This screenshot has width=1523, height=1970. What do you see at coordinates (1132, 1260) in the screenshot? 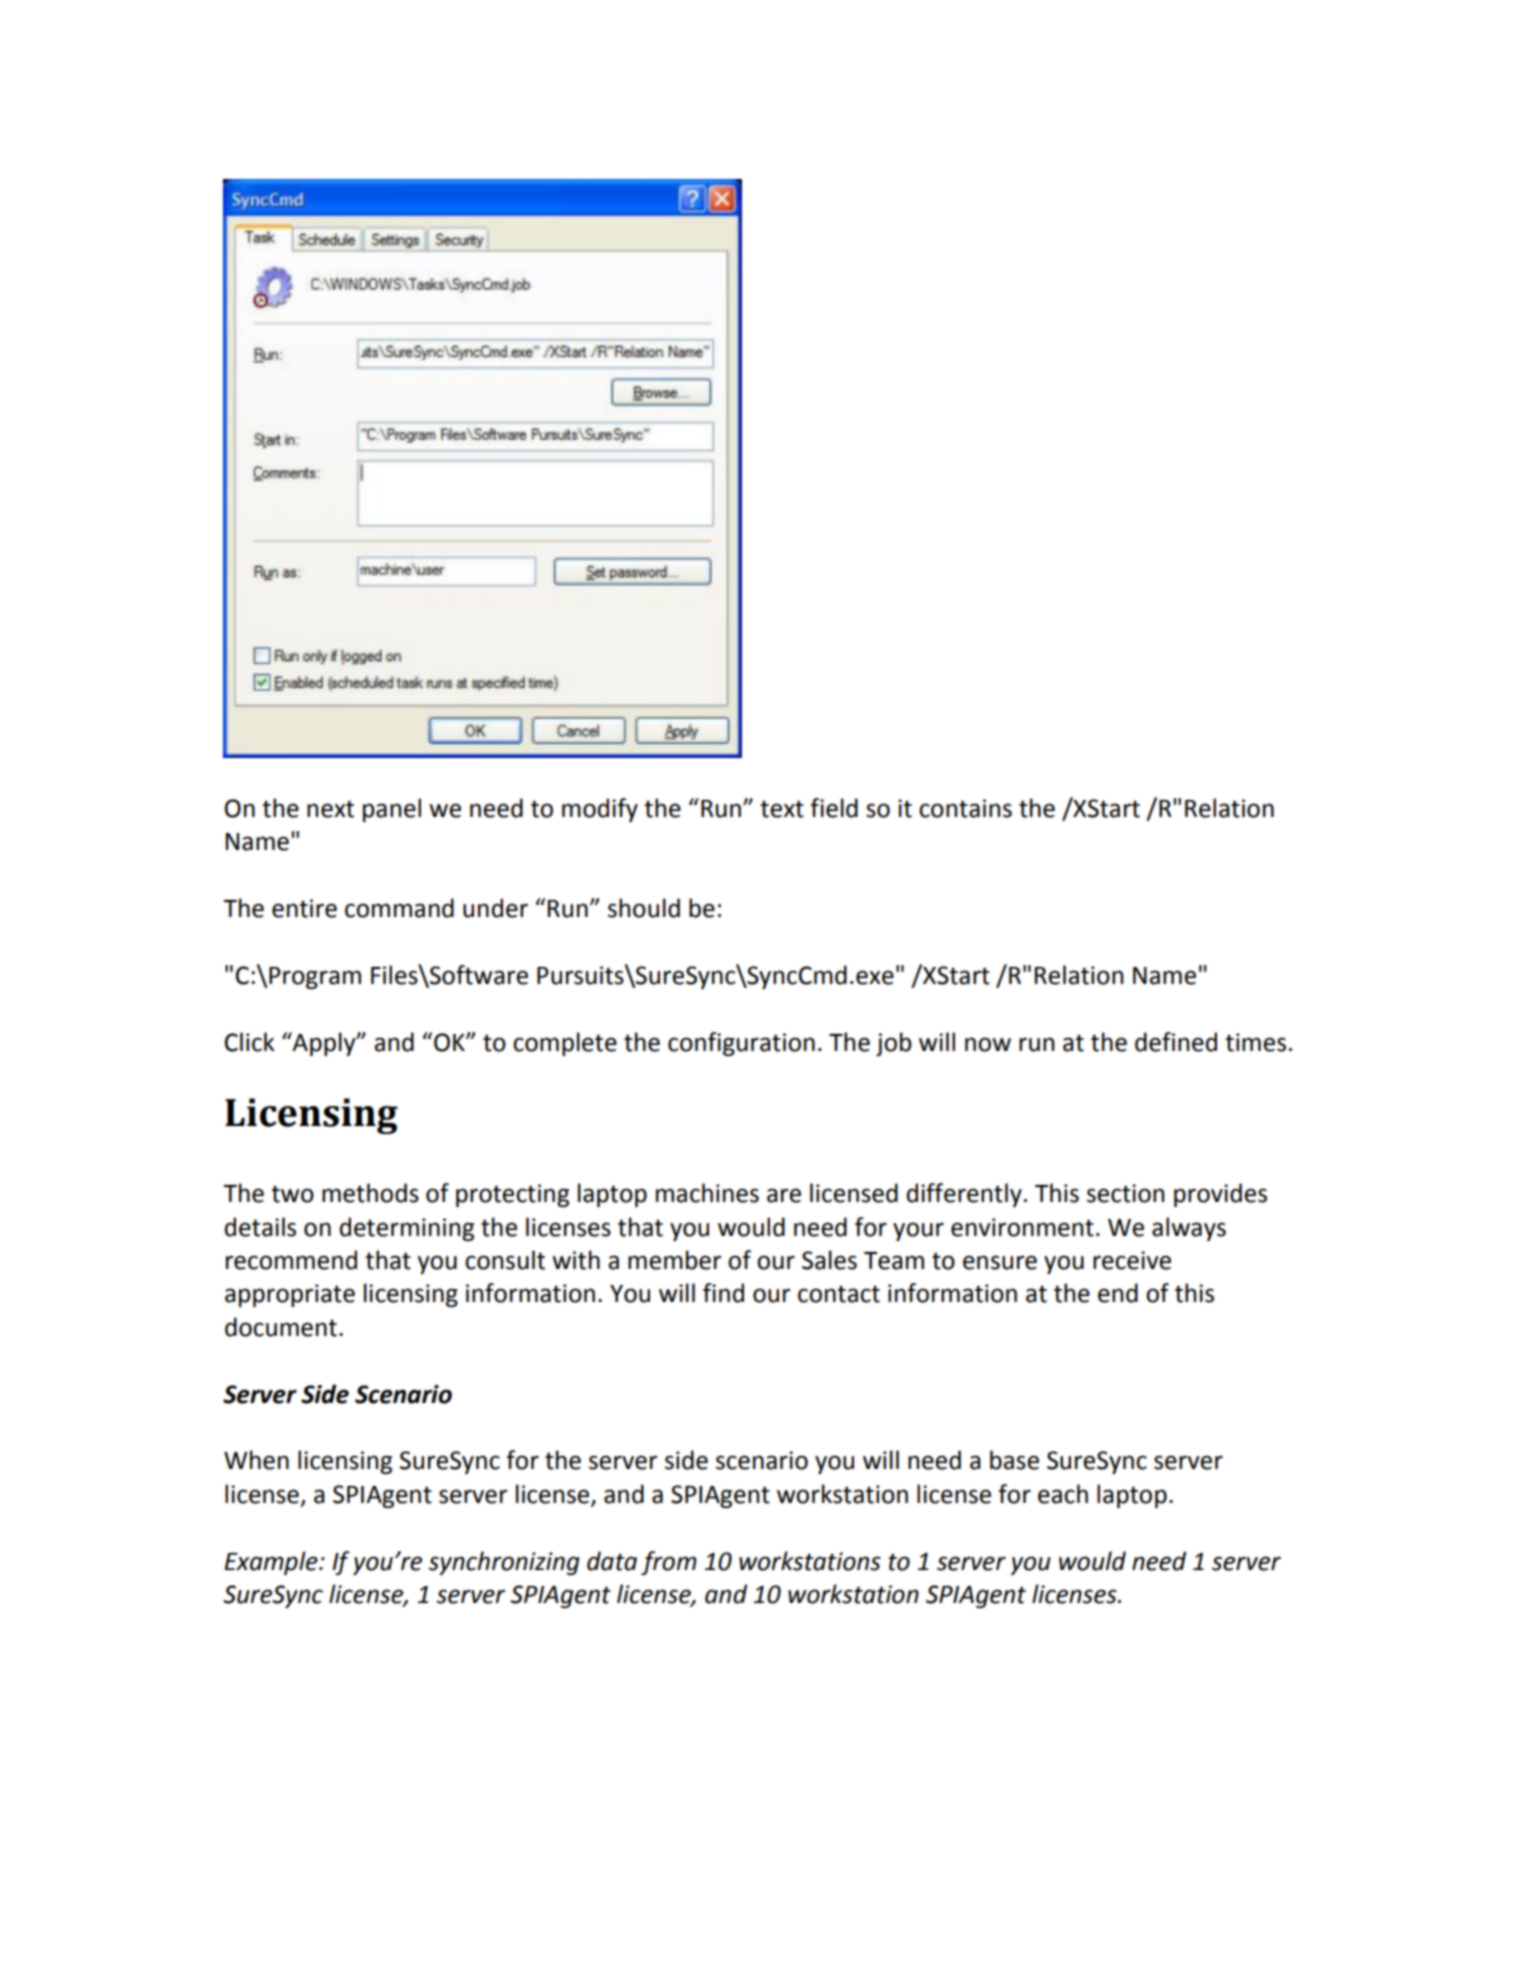
I see `receive` at bounding box center [1132, 1260].
